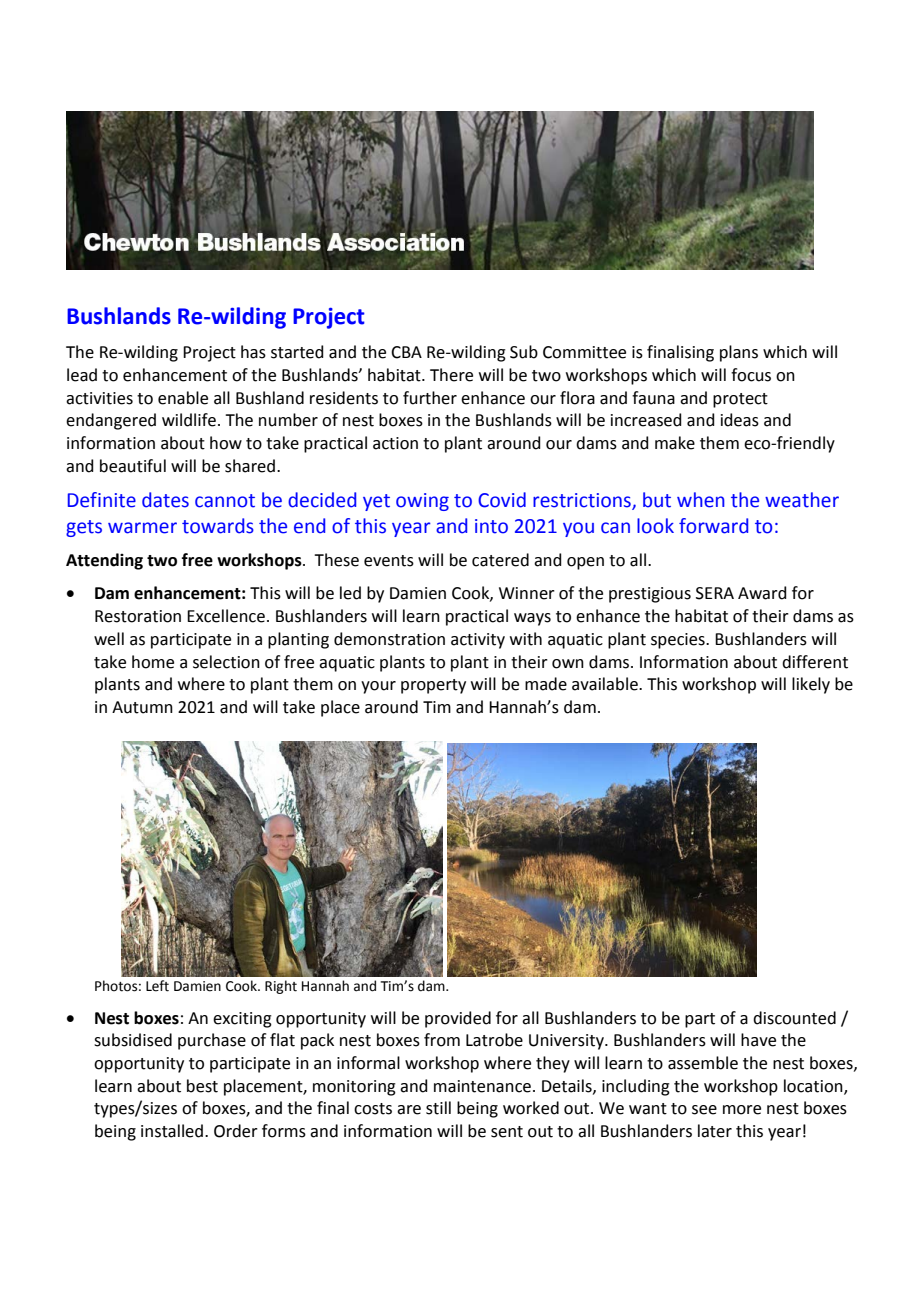  What do you see at coordinates (742, 1110) in the image?
I see `more` at bounding box center [742, 1110].
